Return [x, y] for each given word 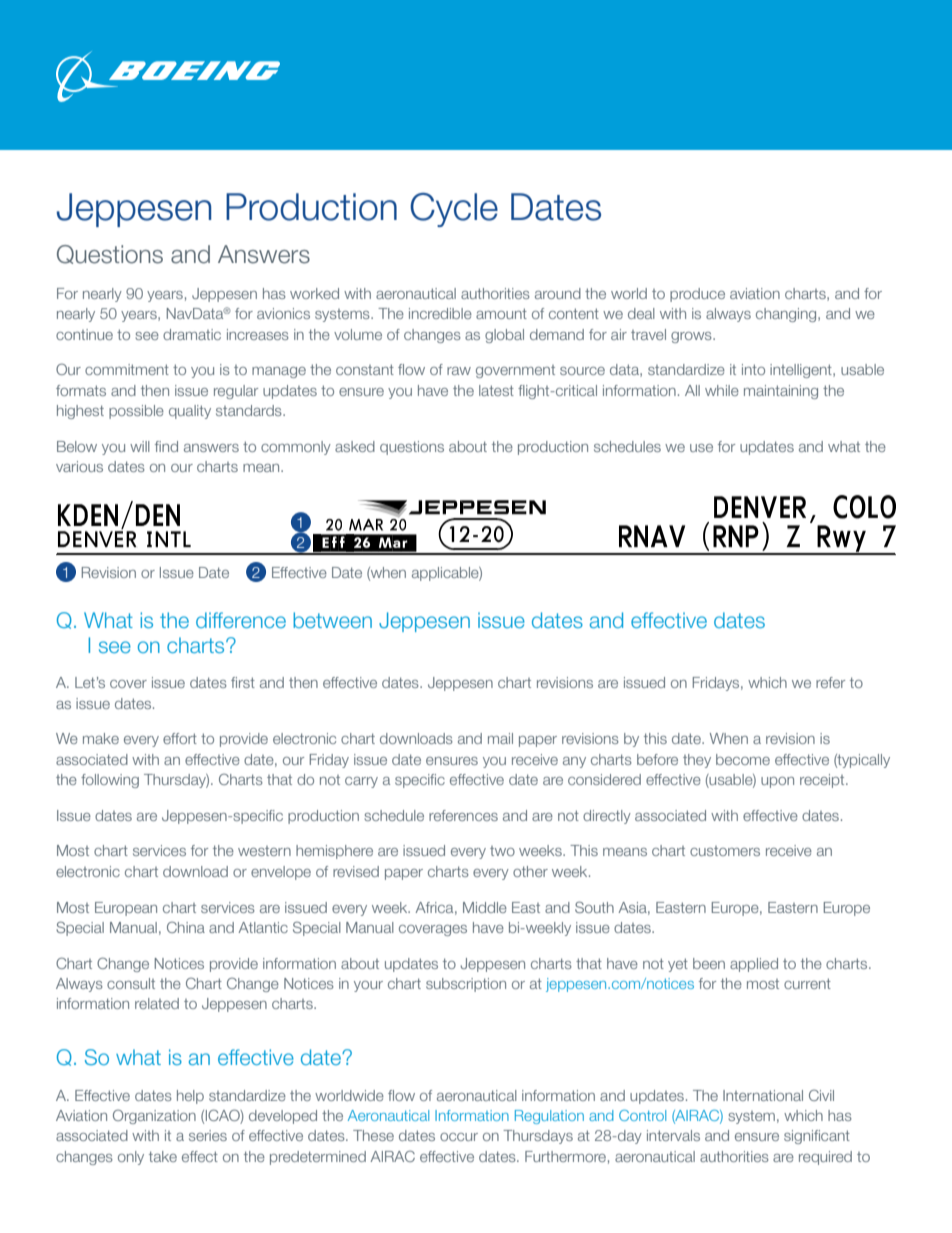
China [186, 927]
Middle [485, 907]
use [701, 448]
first [243, 682]
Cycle [454, 210]
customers [725, 851]
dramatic [192, 334]
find [166, 446]
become [743, 759]
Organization [154, 1116]
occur [459, 1137]
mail [500, 738]
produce [697, 295]
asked [355, 446]
